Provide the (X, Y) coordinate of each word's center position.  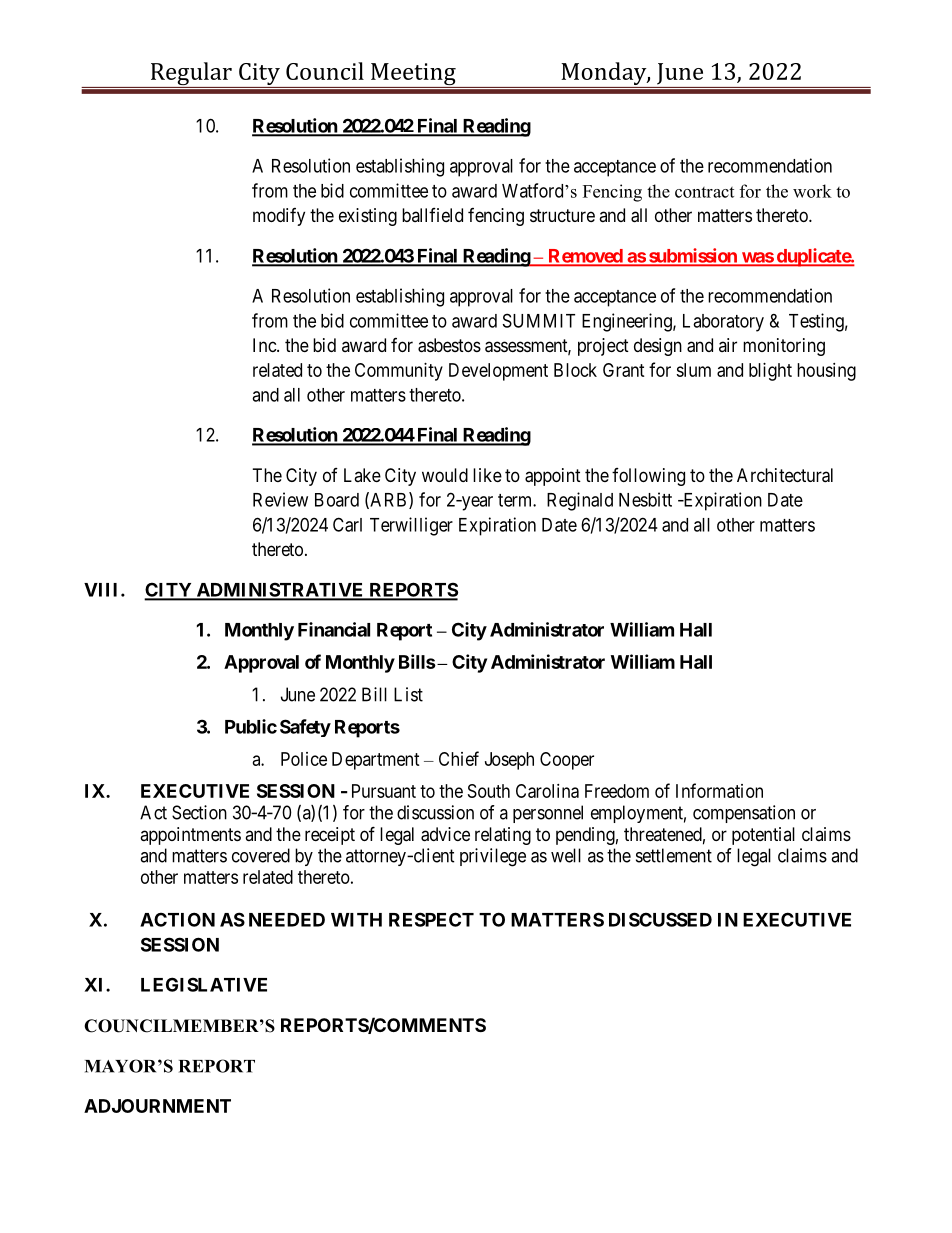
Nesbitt (645, 499)
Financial (334, 629)
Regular (191, 75)
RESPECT (431, 919)
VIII (103, 590)
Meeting (413, 75)
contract (704, 192)
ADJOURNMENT (157, 1106)
